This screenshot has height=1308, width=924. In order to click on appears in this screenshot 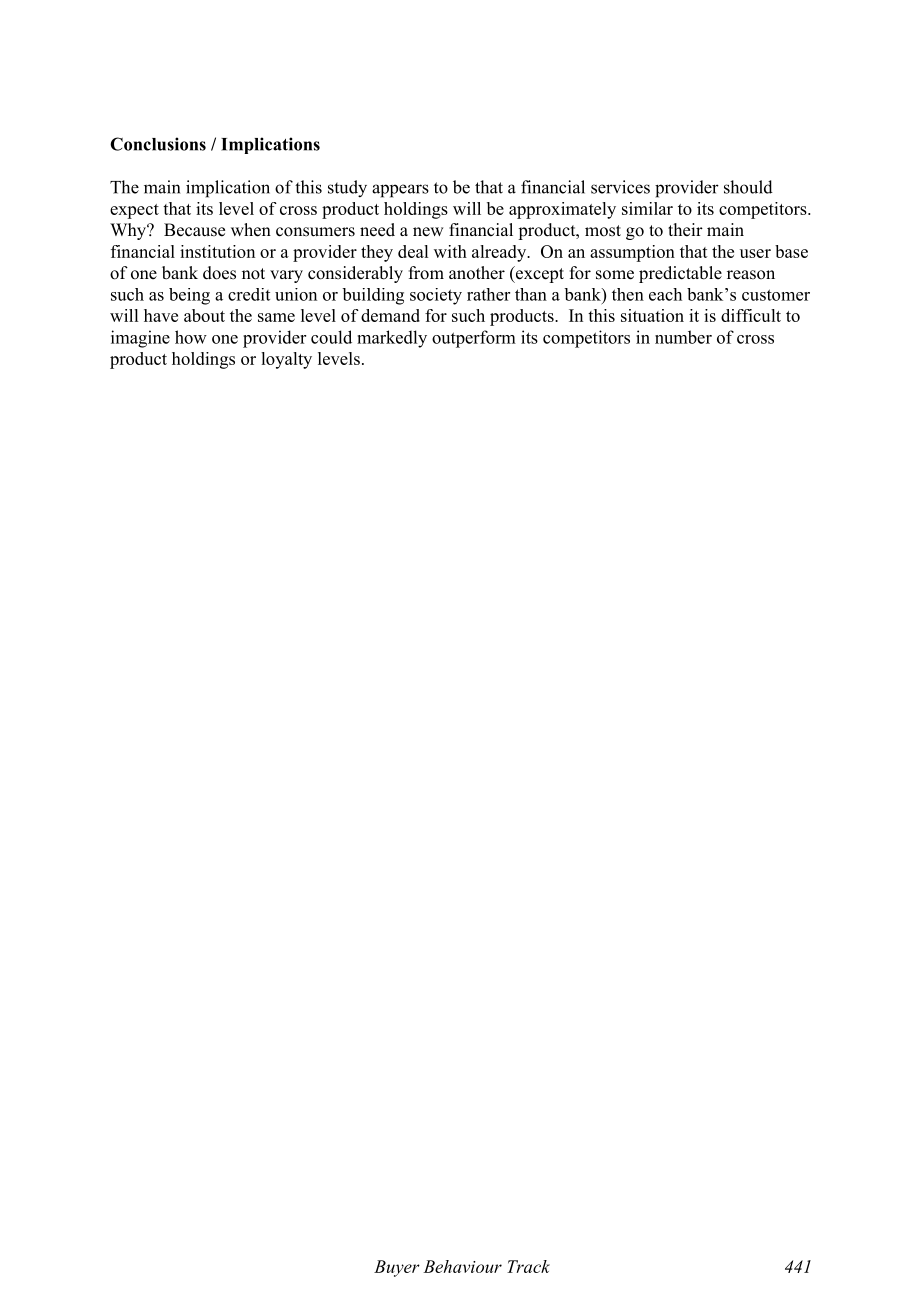, I will do `click(400, 191)`.
